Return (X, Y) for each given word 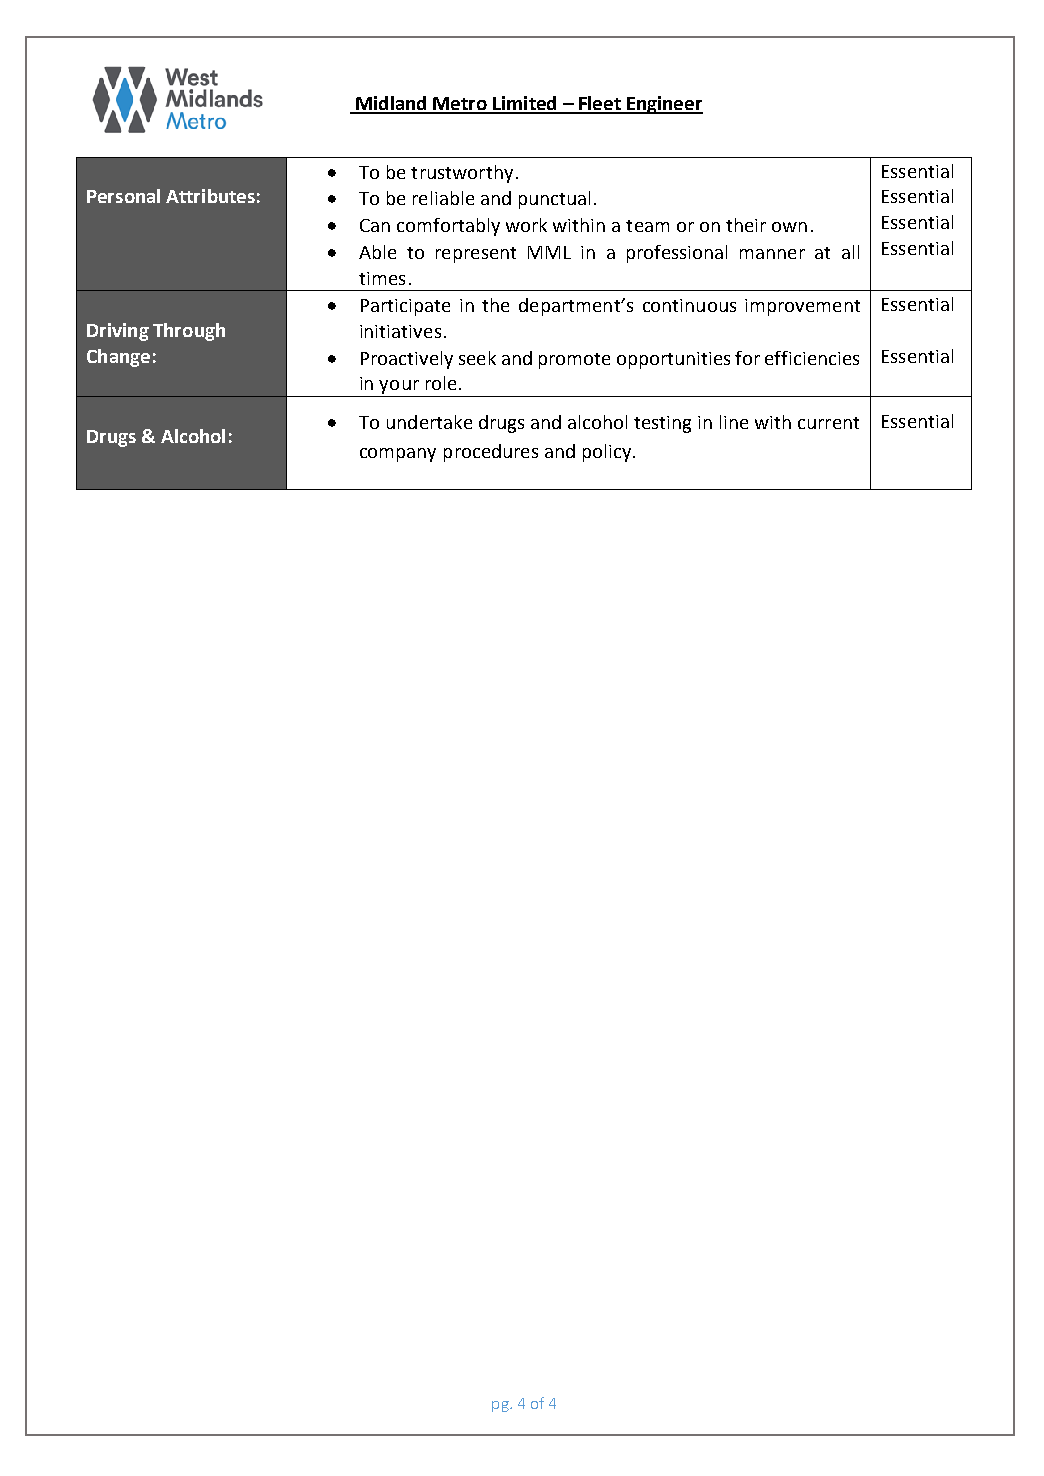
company (398, 455)
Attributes (210, 196)
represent (476, 255)
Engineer (664, 105)
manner (772, 254)
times (382, 278)
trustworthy (462, 174)
